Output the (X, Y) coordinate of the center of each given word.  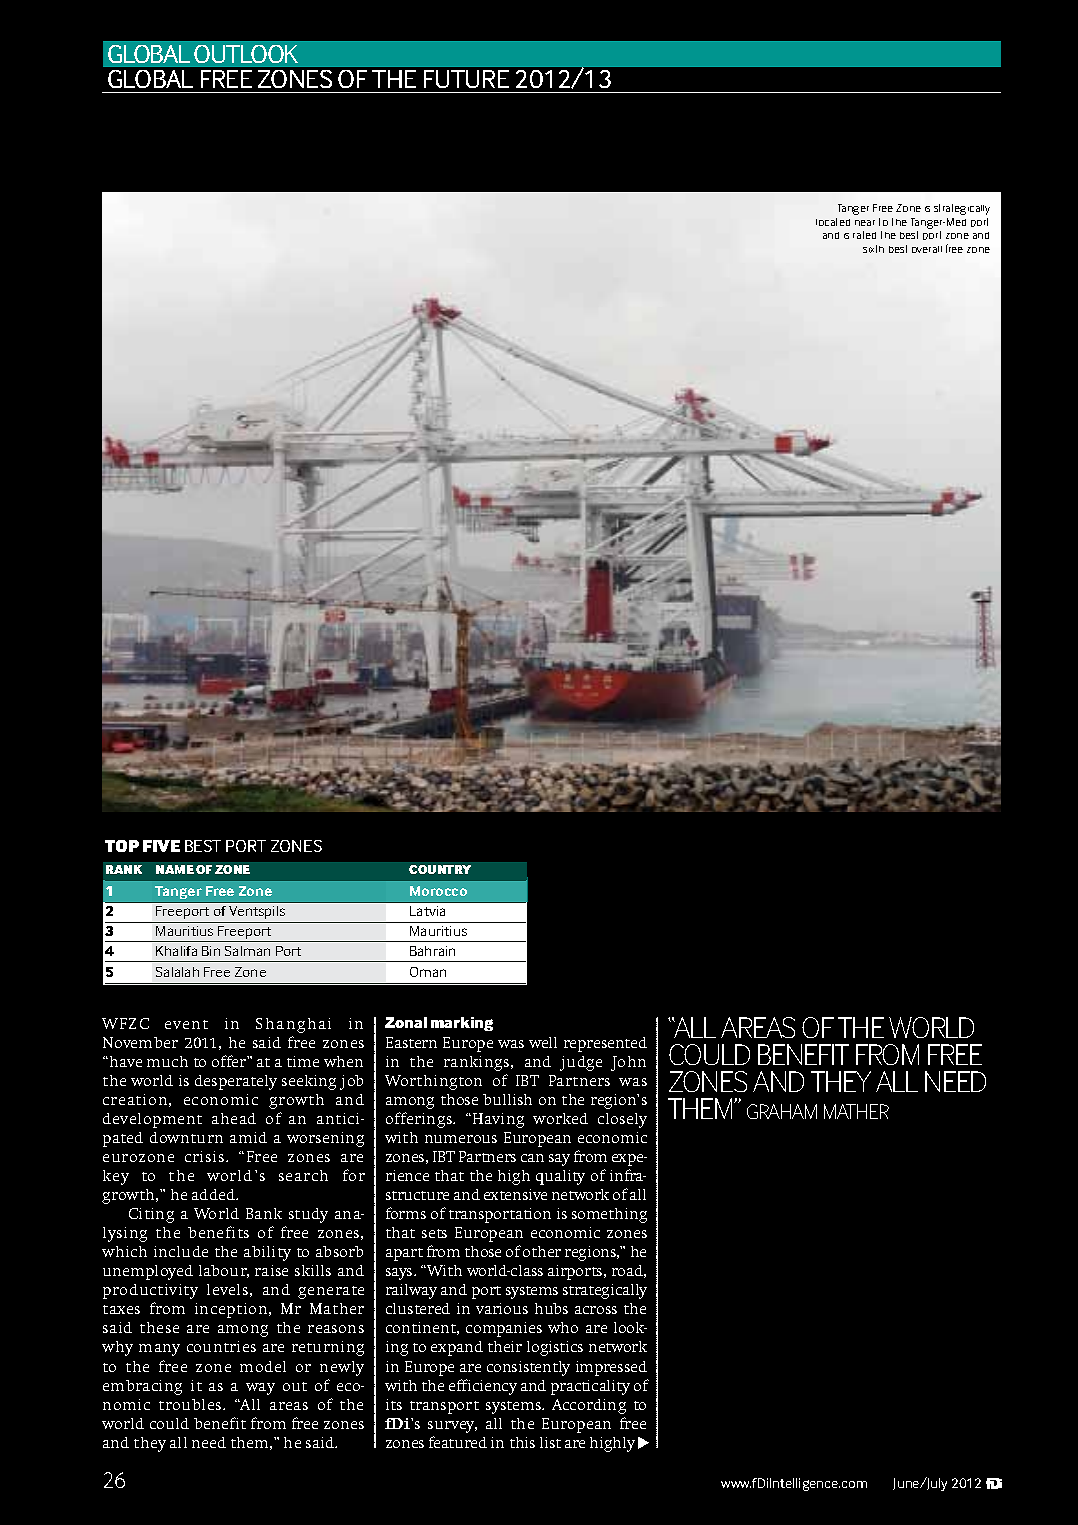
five (161, 846)
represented (605, 1044)
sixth (873, 249)
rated (864, 235)
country (440, 869)
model (263, 1366)
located (833, 222)
